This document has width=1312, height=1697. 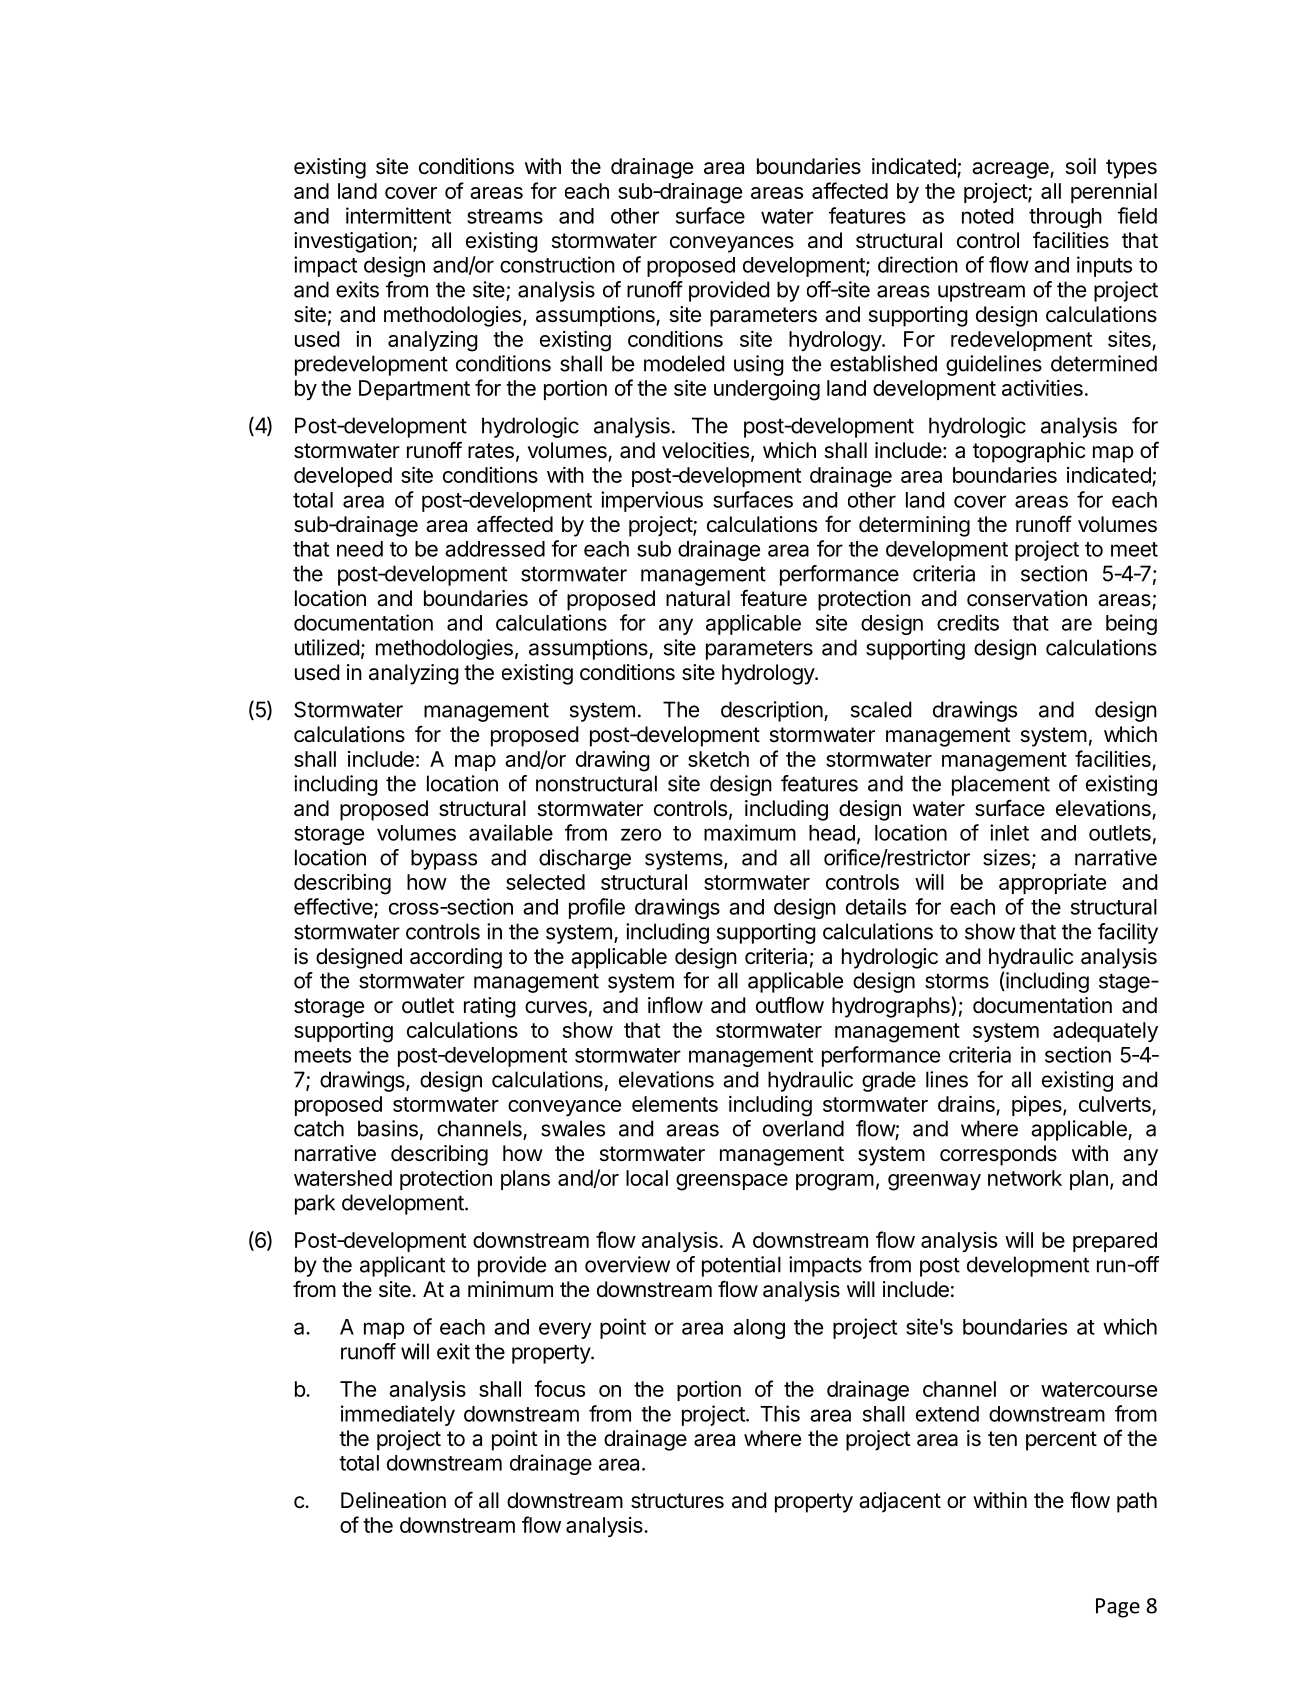 I want to click on potential, so click(x=741, y=1266).
